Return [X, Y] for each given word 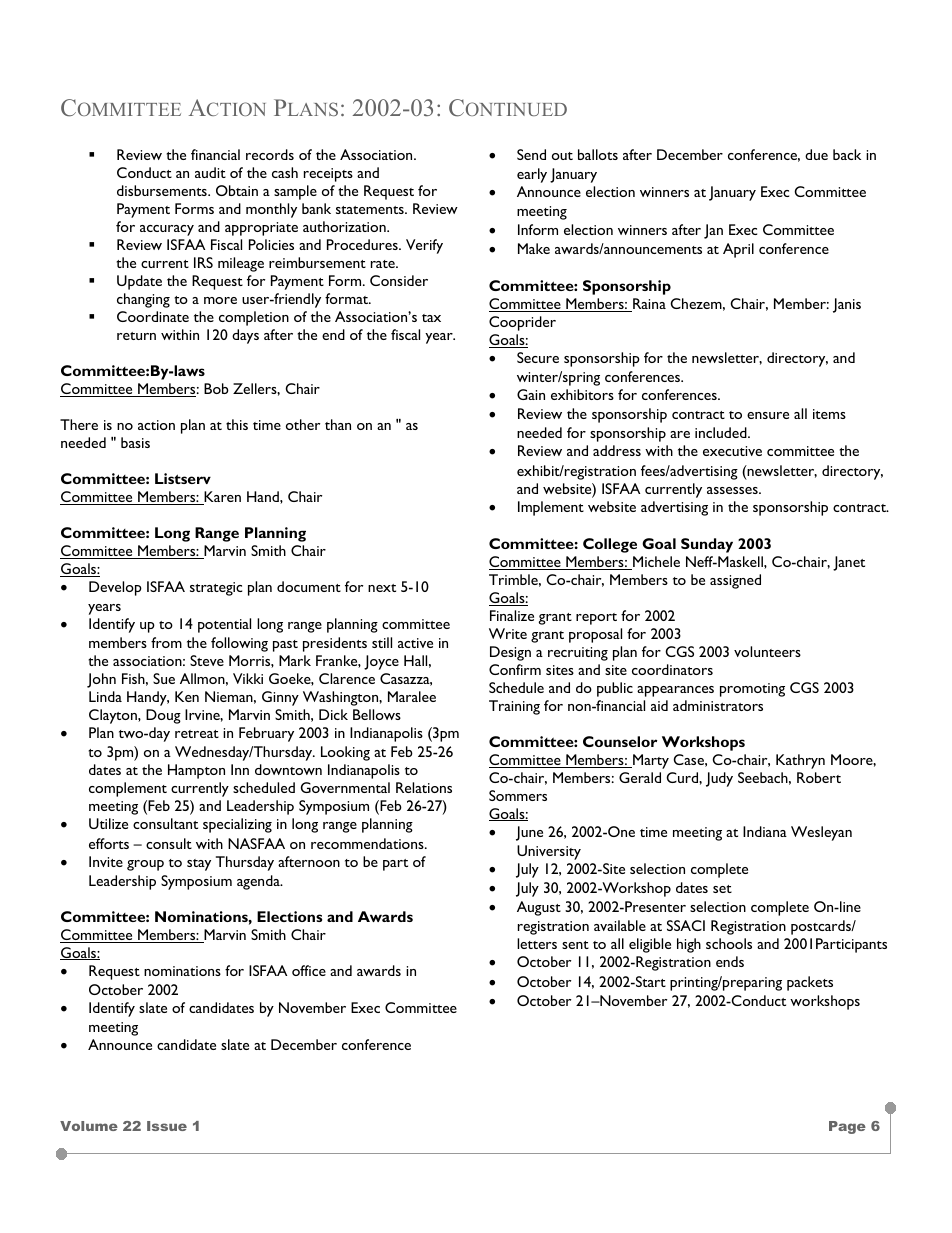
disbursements [163, 190]
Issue [167, 1126]
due [816, 154]
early [532, 175]
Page [847, 1127]
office [309, 970]
